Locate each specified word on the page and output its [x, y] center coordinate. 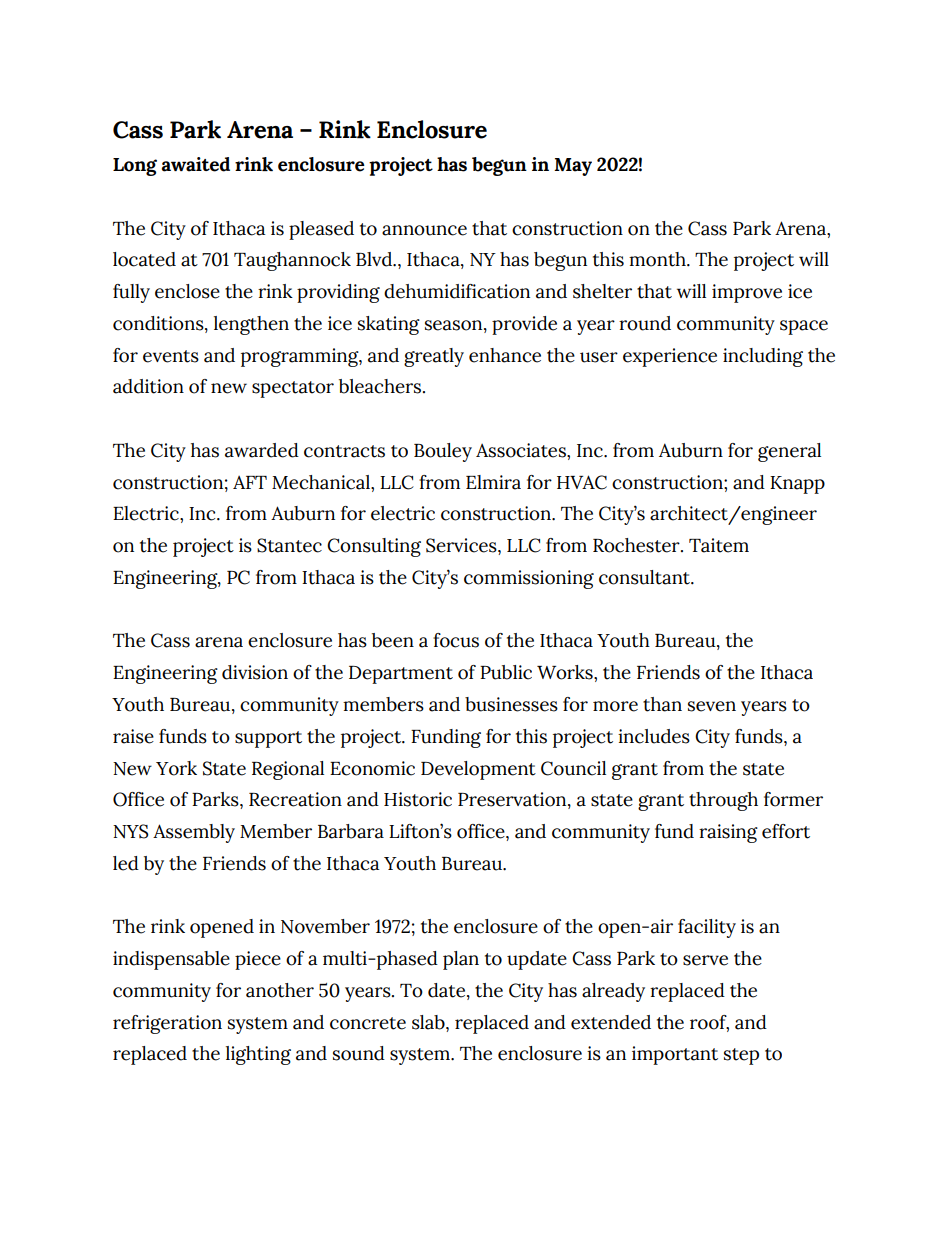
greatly [434, 357]
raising [728, 833]
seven [712, 706]
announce [424, 230]
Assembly [194, 833]
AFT [250, 482]
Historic [418, 799]
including [763, 357]
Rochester [637, 545]
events [171, 356]
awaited [196, 164]
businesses [511, 704]
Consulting [374, 547]
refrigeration [167, 1024]
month [658, 259]
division [255, 672]
